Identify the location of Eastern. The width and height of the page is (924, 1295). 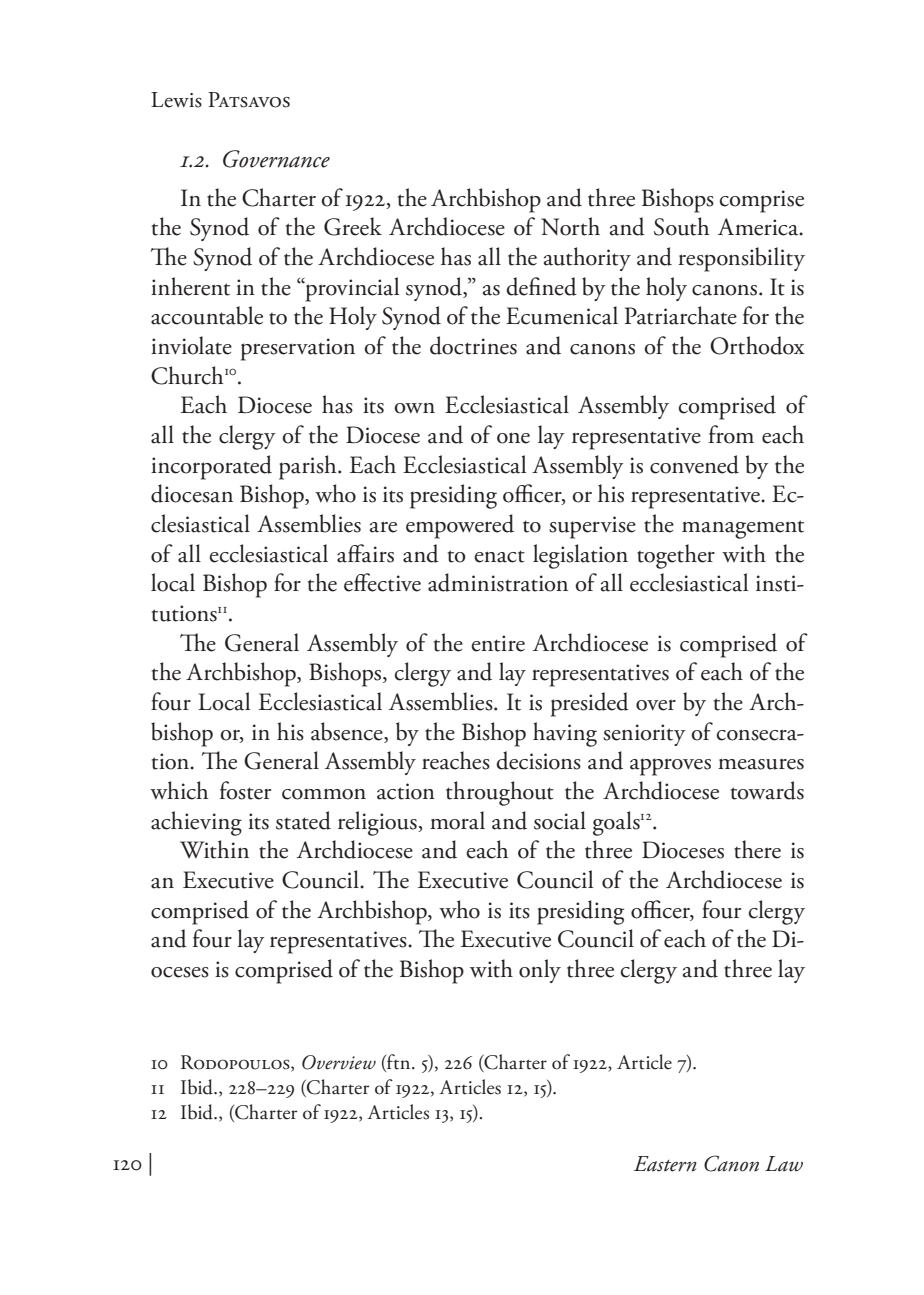
(665, 1164).
